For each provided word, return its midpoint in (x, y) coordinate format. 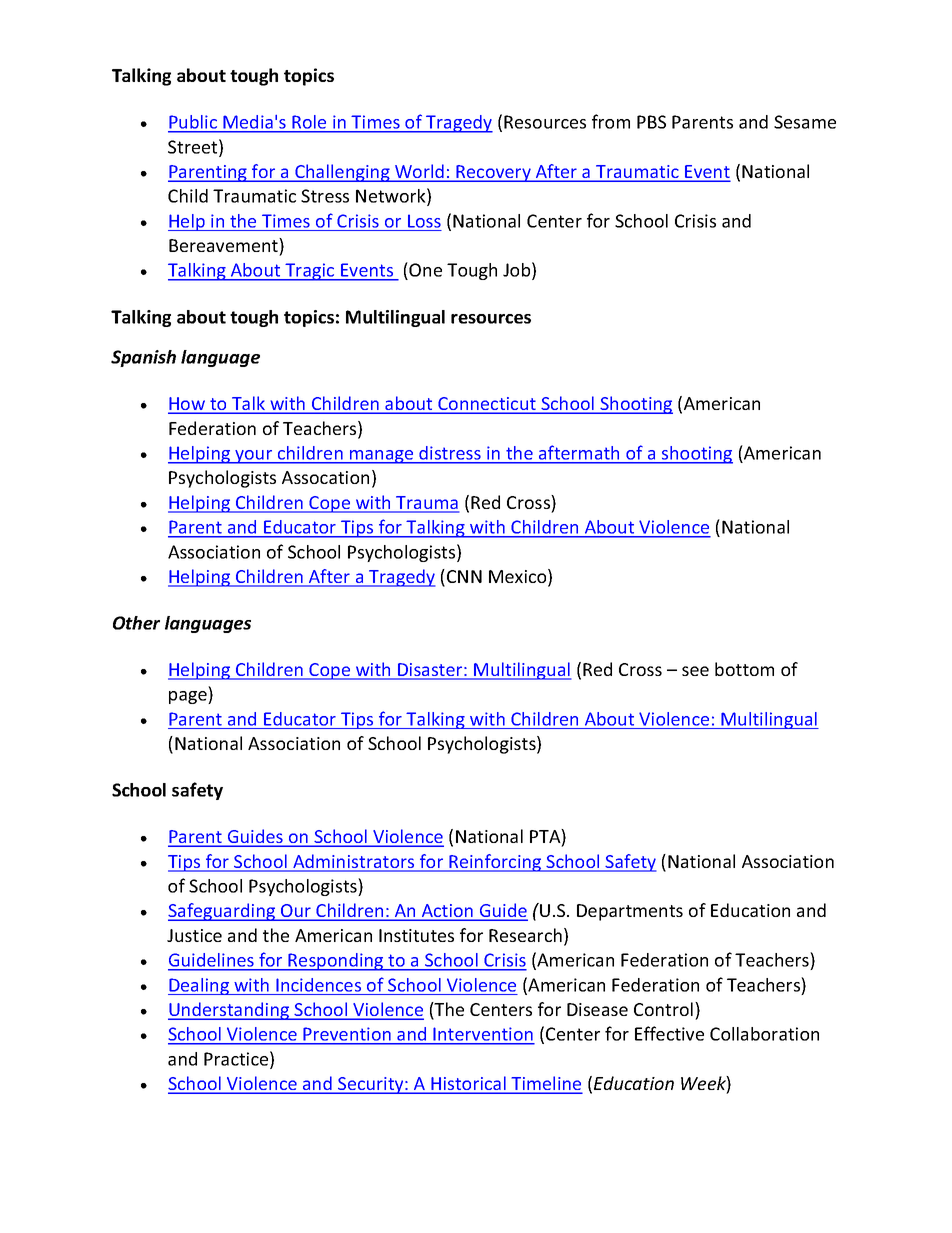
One (424, 269)
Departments (630, 912)
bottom (744, 669)
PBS (651, 122)
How (188, 405)
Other (136, 623)
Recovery (494, 173)
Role (309, 122)
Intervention (483, 1035)
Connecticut (487, 405)
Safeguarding (223, 912)
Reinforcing (495, 863)
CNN (464, 576)
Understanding (230, 1011)
